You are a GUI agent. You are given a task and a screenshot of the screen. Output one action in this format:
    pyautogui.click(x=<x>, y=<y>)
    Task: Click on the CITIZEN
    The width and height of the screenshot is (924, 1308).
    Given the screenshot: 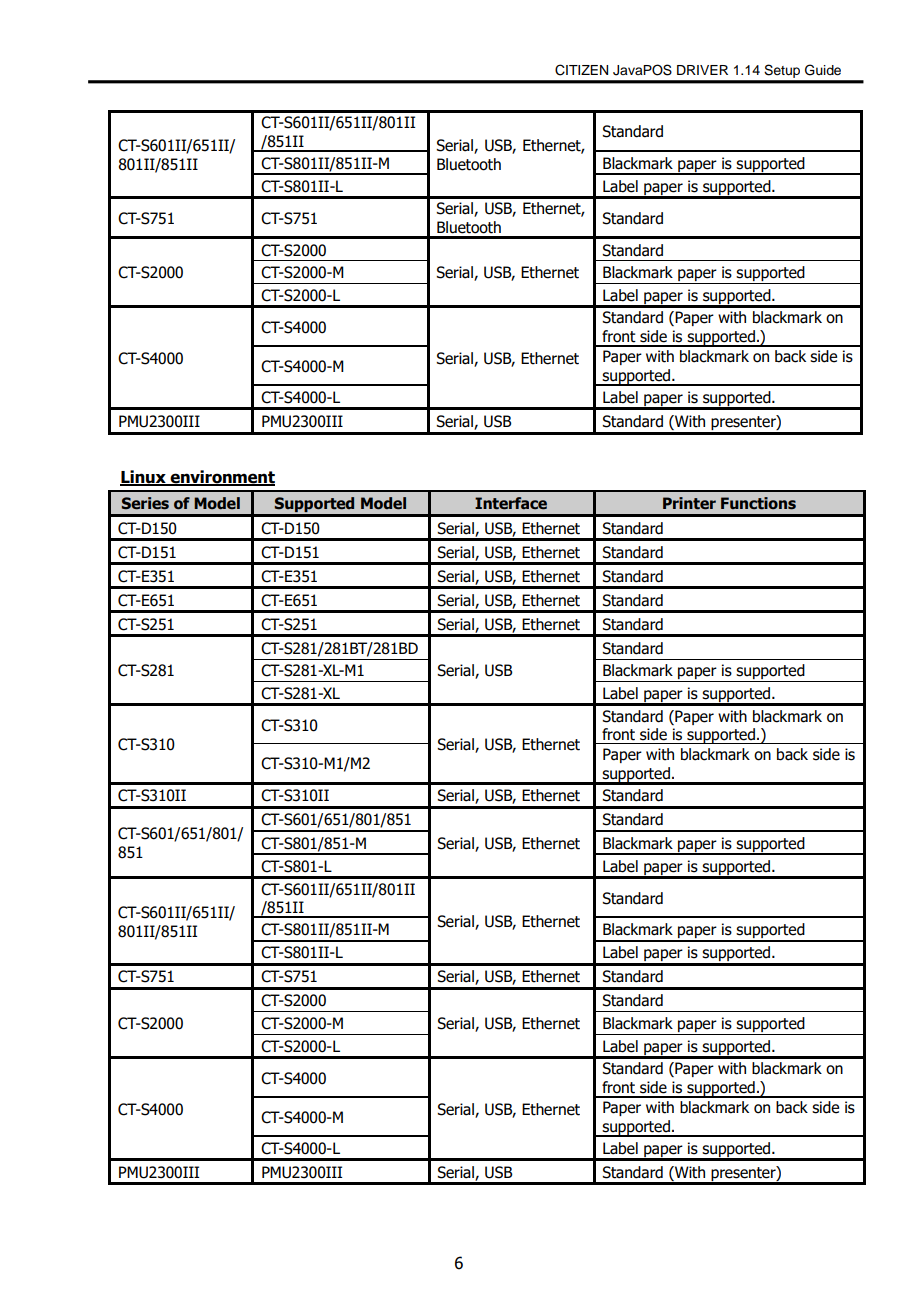 What is the action you would take?
    pyautogui.click(x=581, y=70)
